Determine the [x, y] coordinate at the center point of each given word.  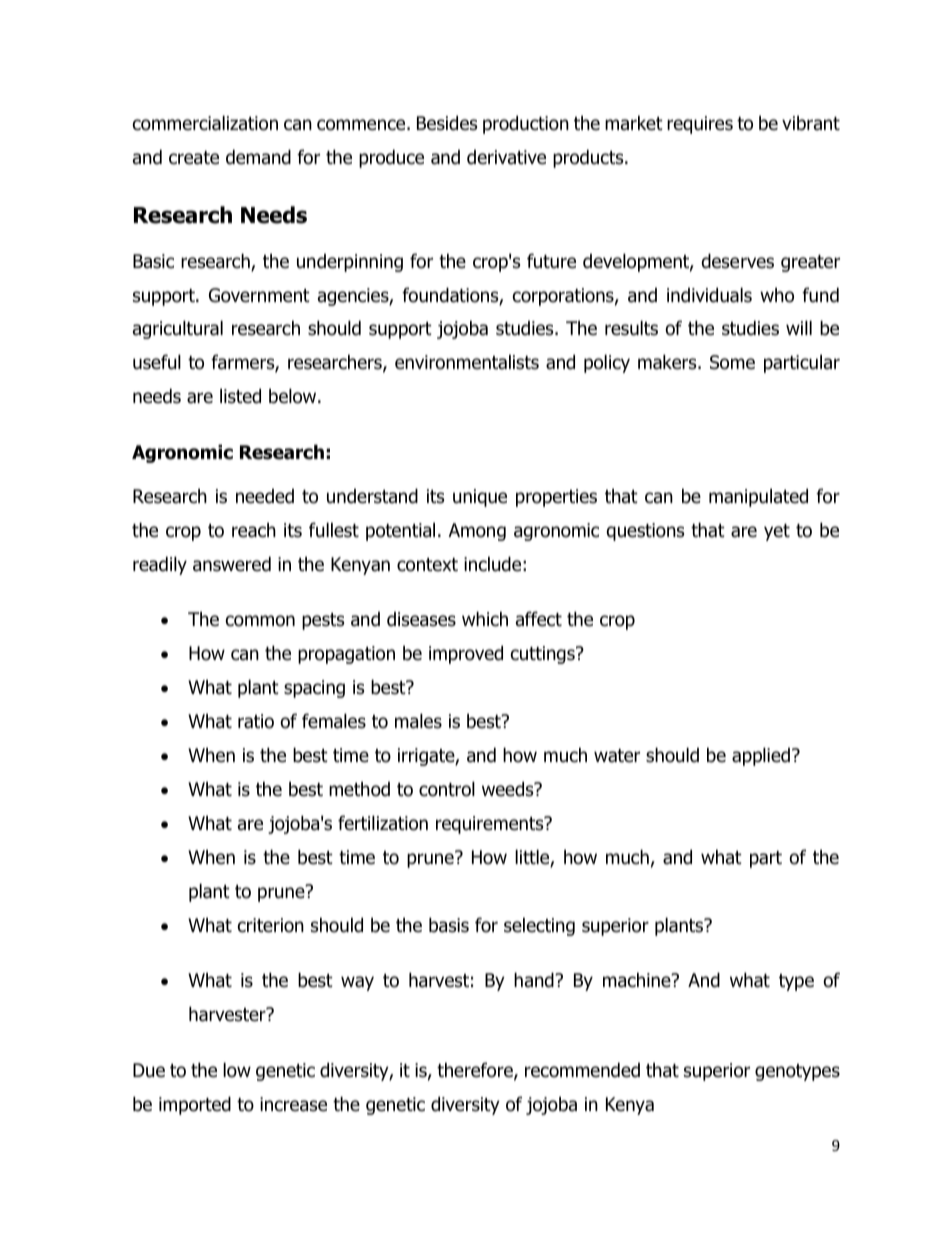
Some [732, 362]
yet [777, 532]
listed [240, 396]
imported [195, 1105]
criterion [271, 925]
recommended [582, 1070]
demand [258, 157]
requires [700, 125]
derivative [506, 157]
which [485, 619]
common [260, 621]
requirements [491, 825]
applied [761, 756]
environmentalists [467, 362]
